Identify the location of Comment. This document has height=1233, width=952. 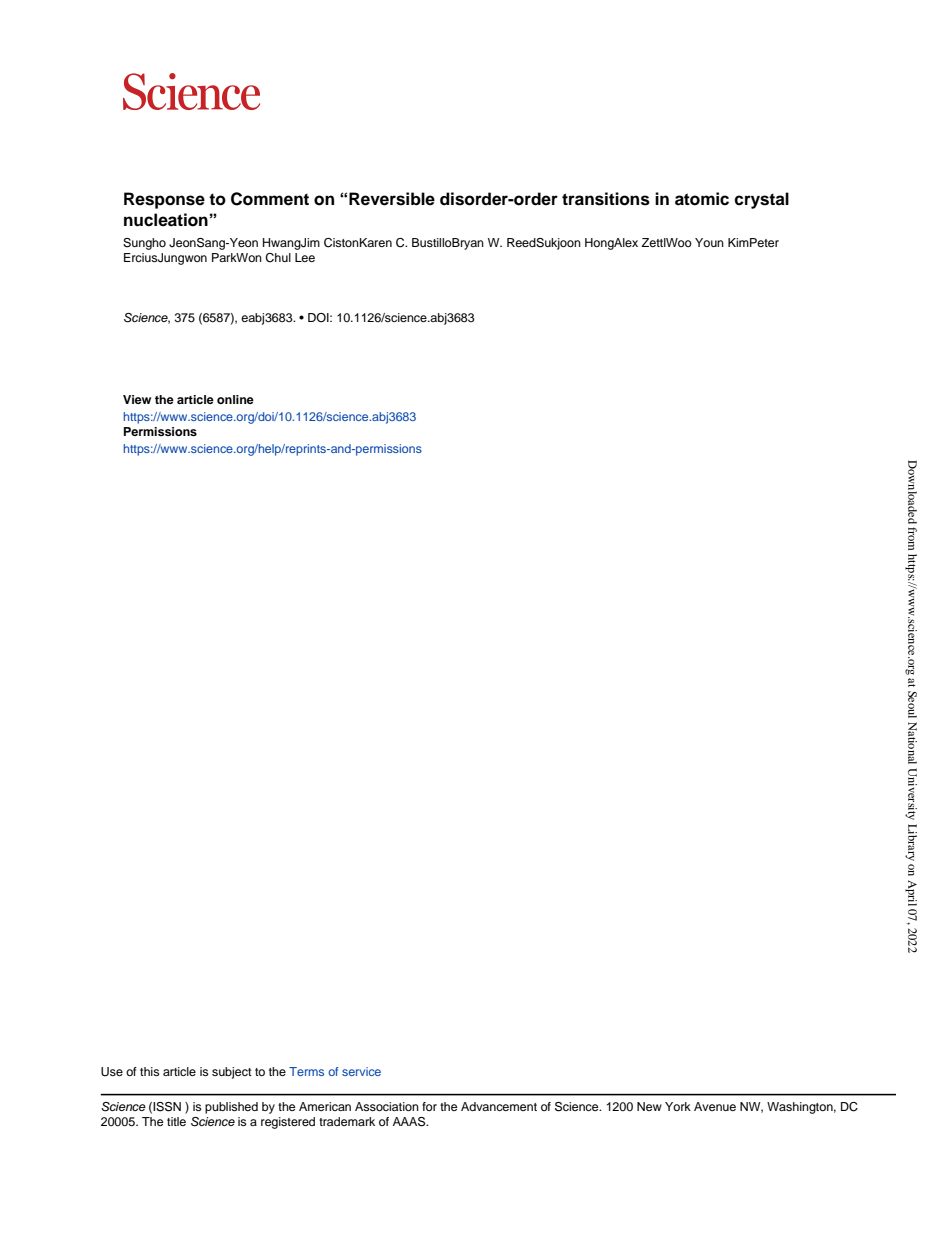
(270, 199).
